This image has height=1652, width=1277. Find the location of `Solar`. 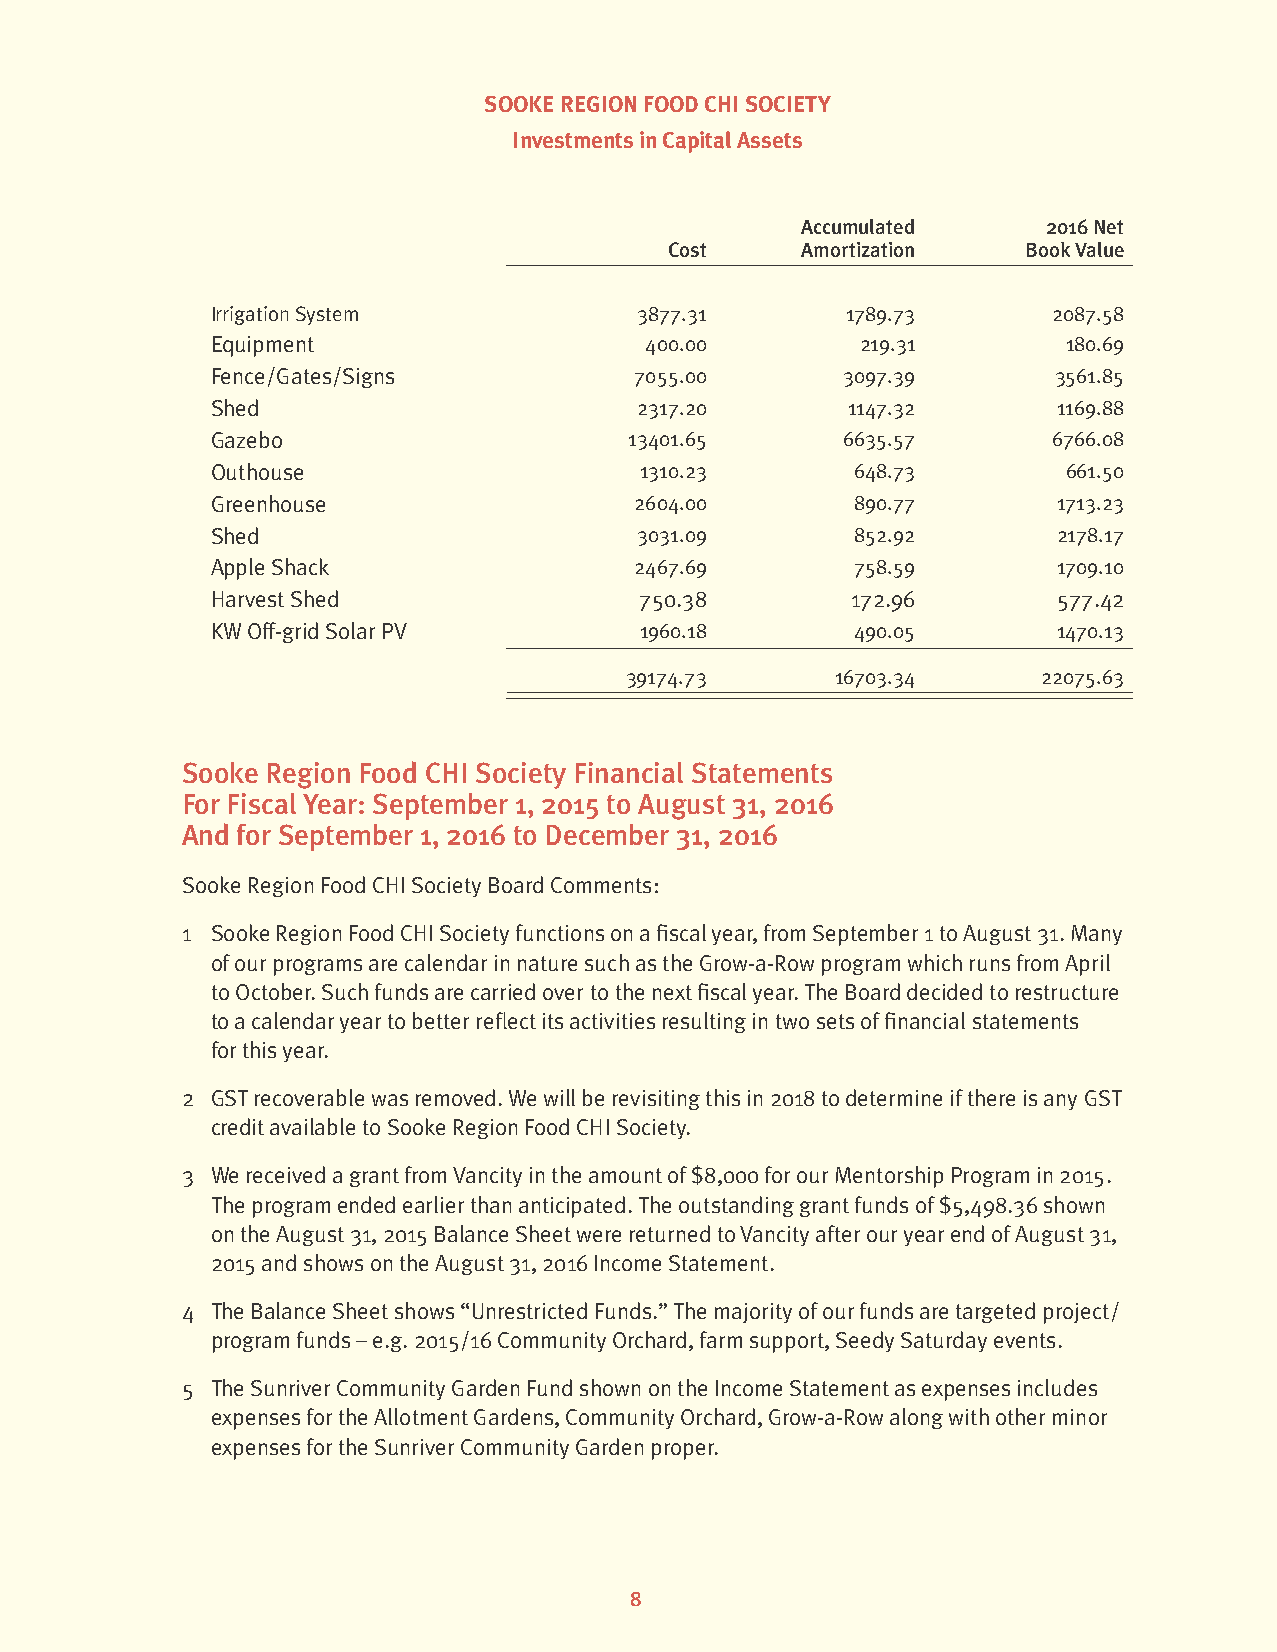

Solar is located at coordinates (350, 630).
